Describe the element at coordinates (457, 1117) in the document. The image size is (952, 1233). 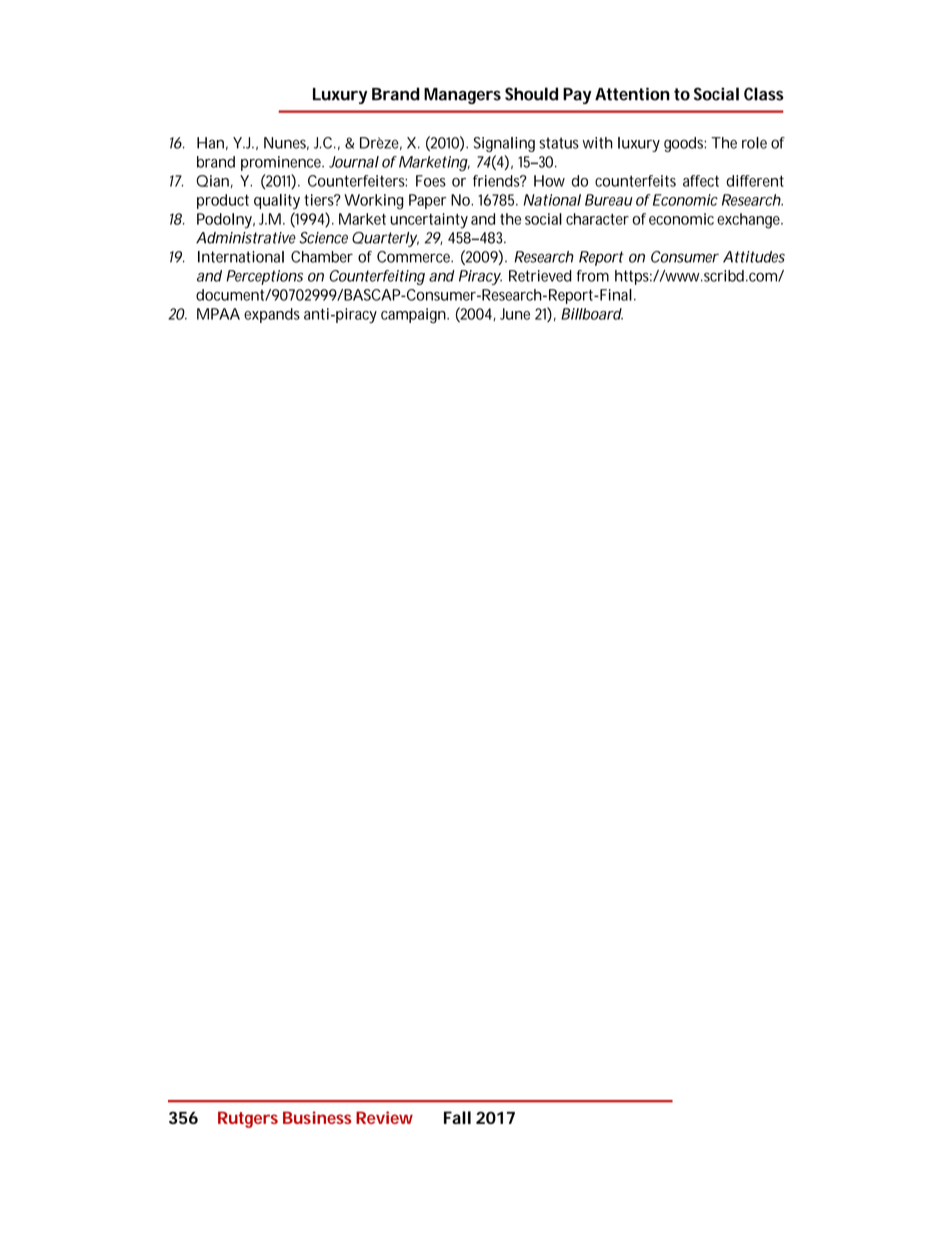
I see `Fall` at that location.
